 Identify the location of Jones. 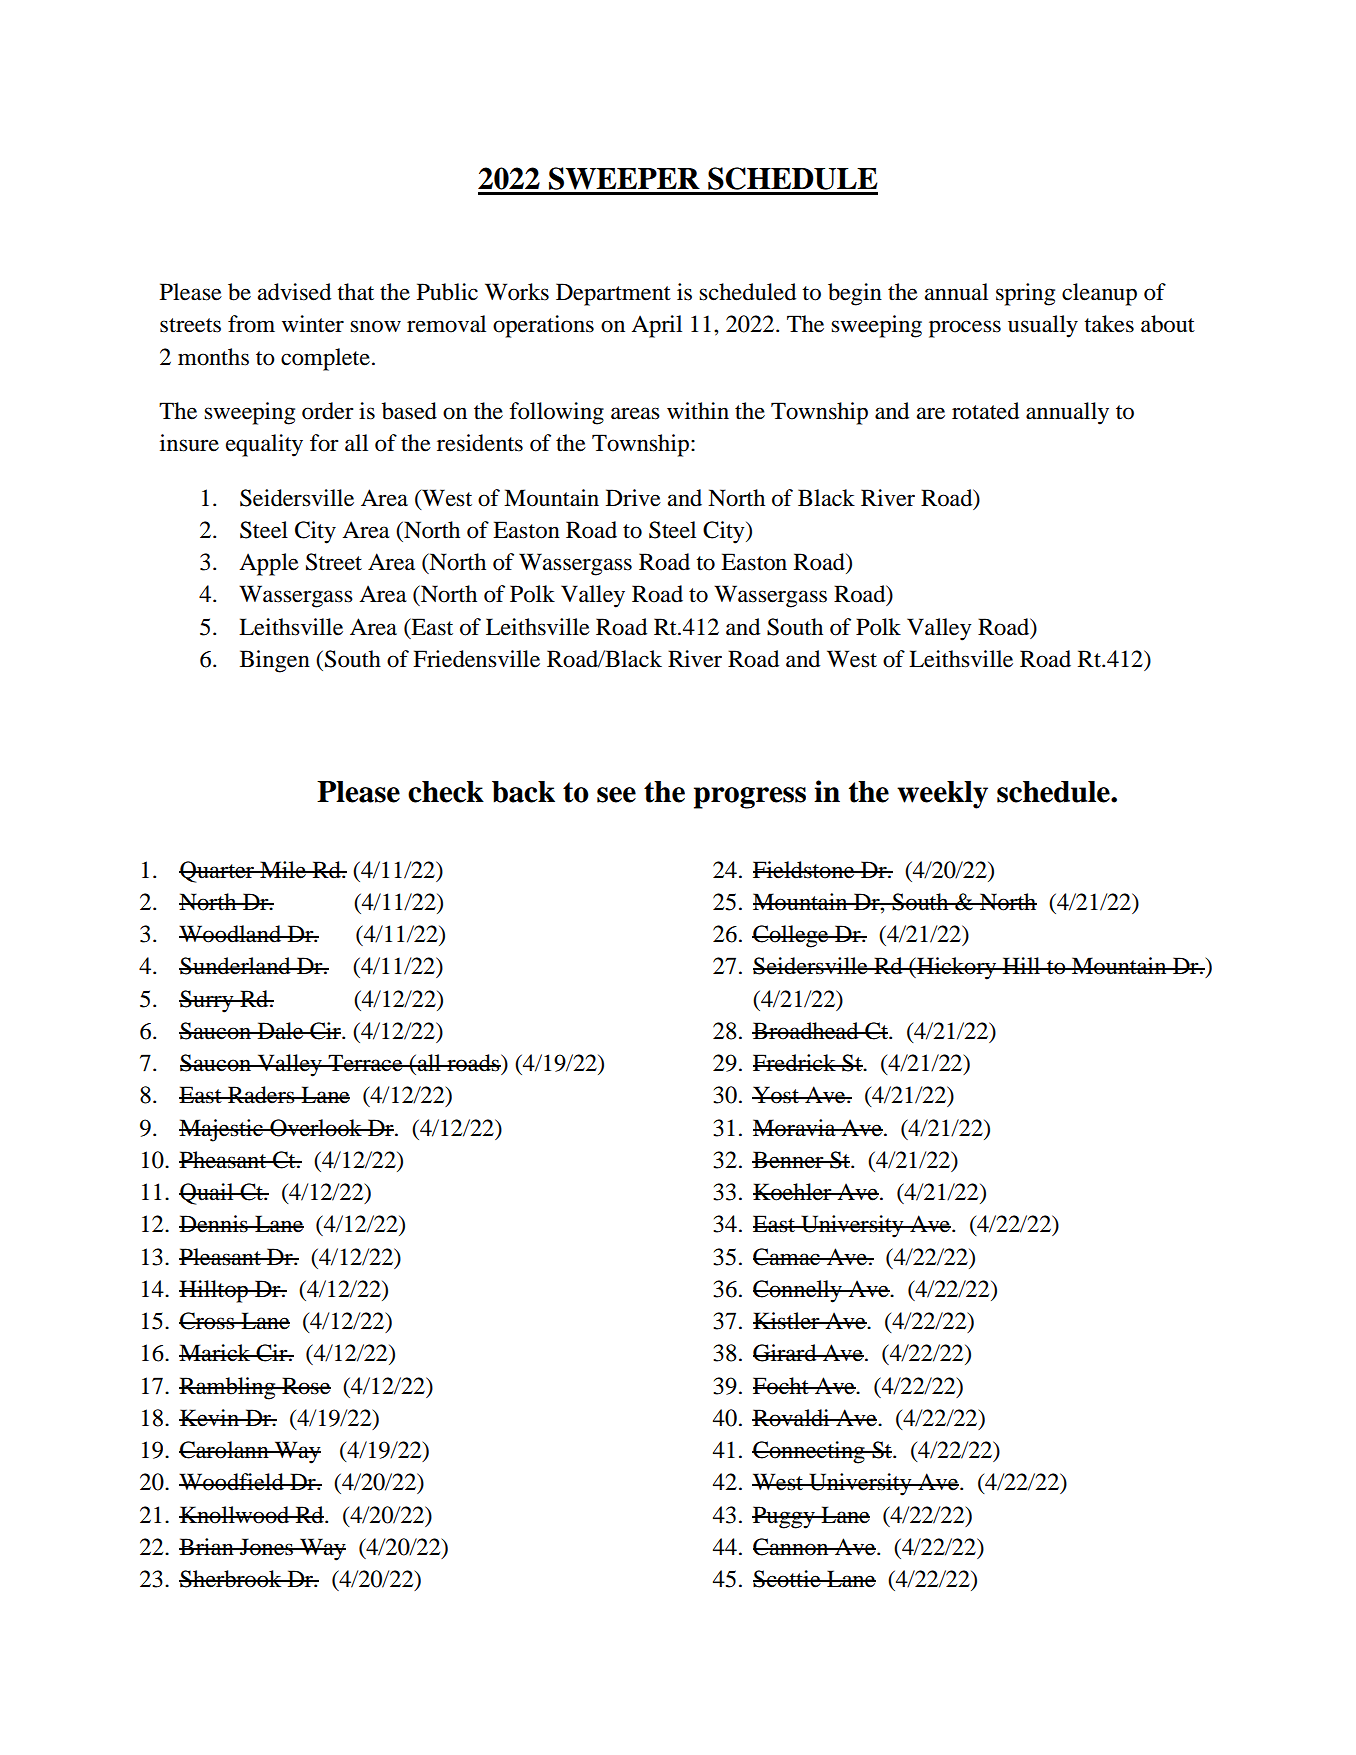
(266, 1547).
